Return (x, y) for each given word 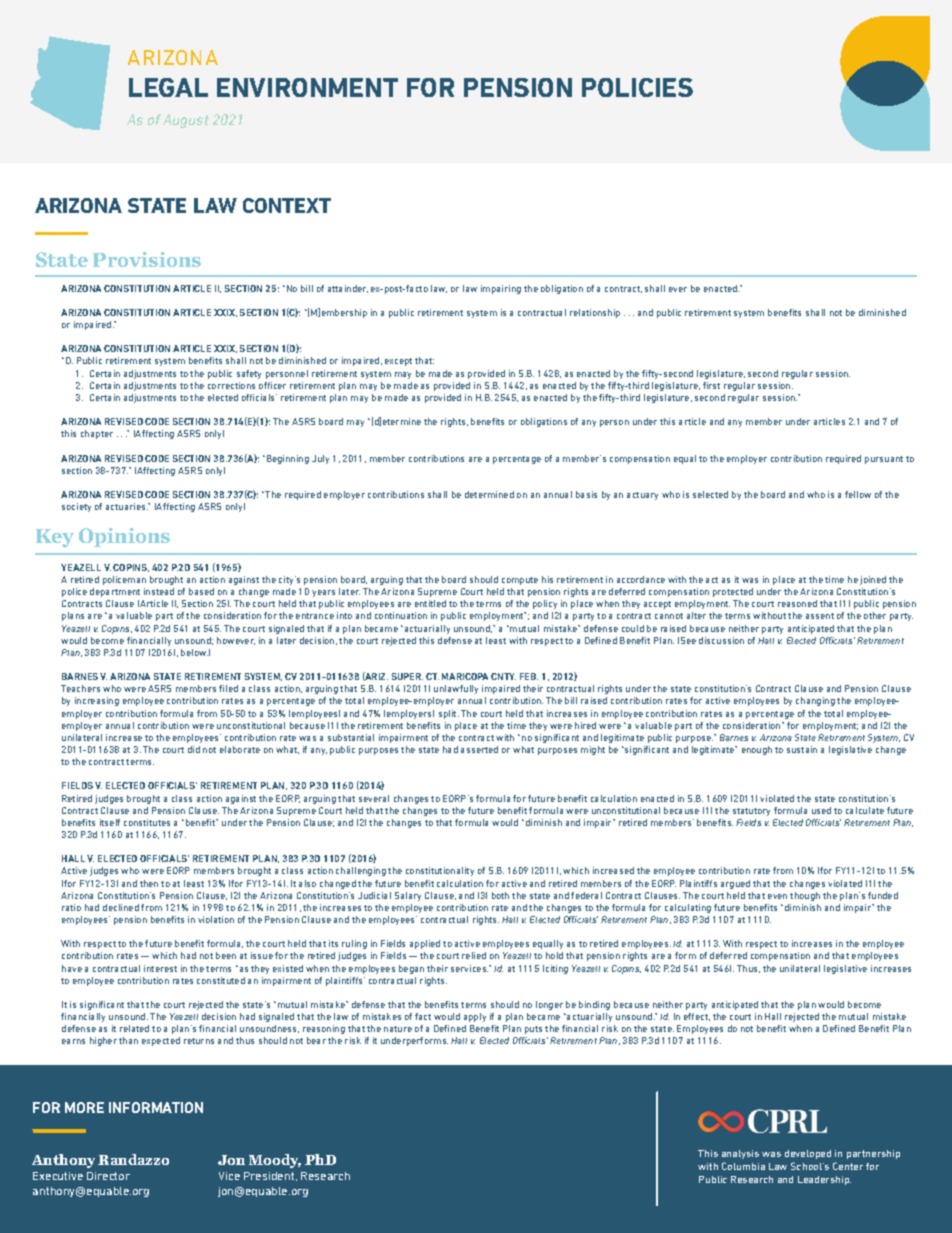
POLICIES (637, 87)
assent (820, 616)
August (186, 121)
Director (108, 1176)
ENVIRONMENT (307, 87)
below (194, 652)
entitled (430, 603)
